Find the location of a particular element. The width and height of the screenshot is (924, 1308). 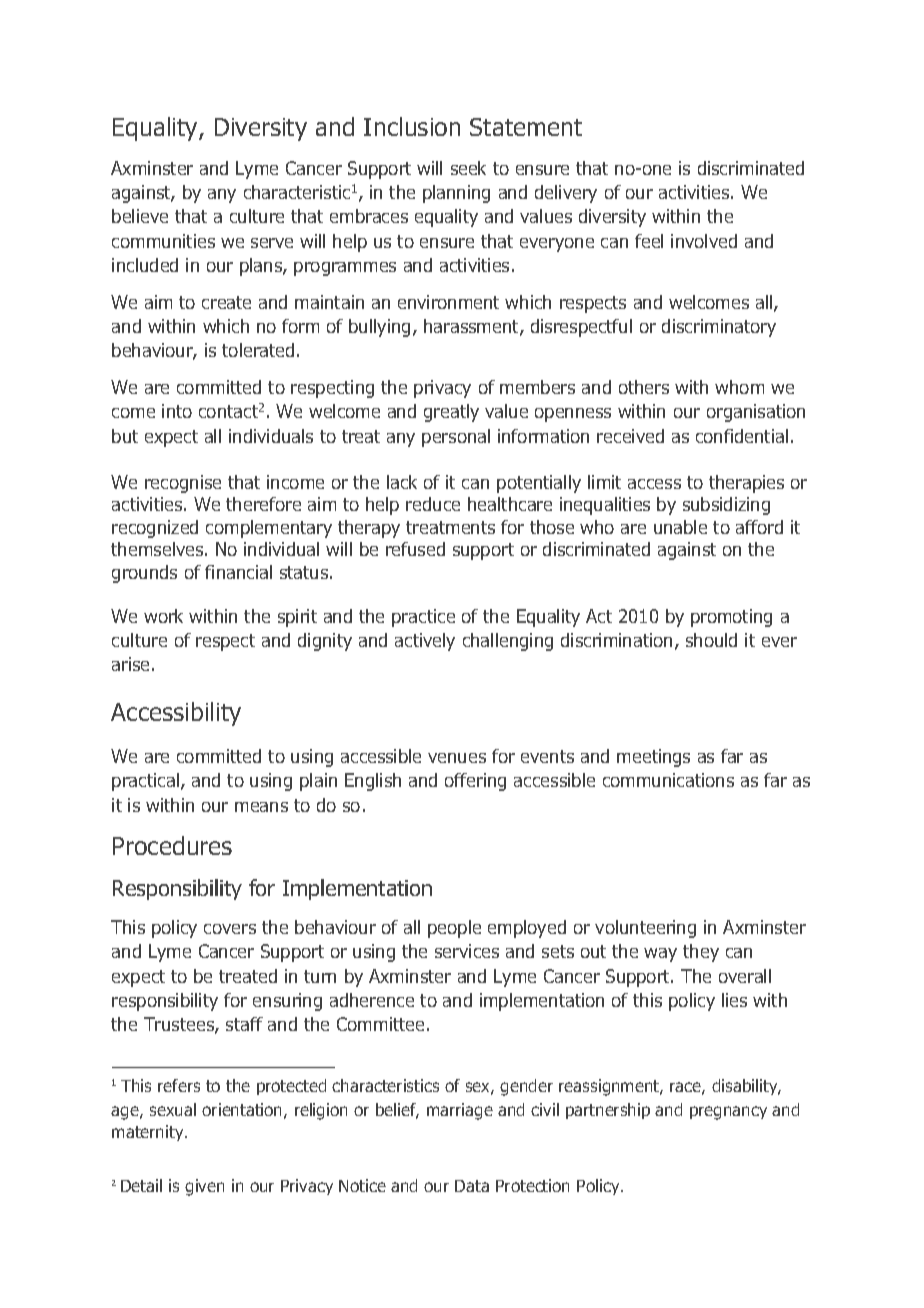

others is located at coordinates (644, 387).
